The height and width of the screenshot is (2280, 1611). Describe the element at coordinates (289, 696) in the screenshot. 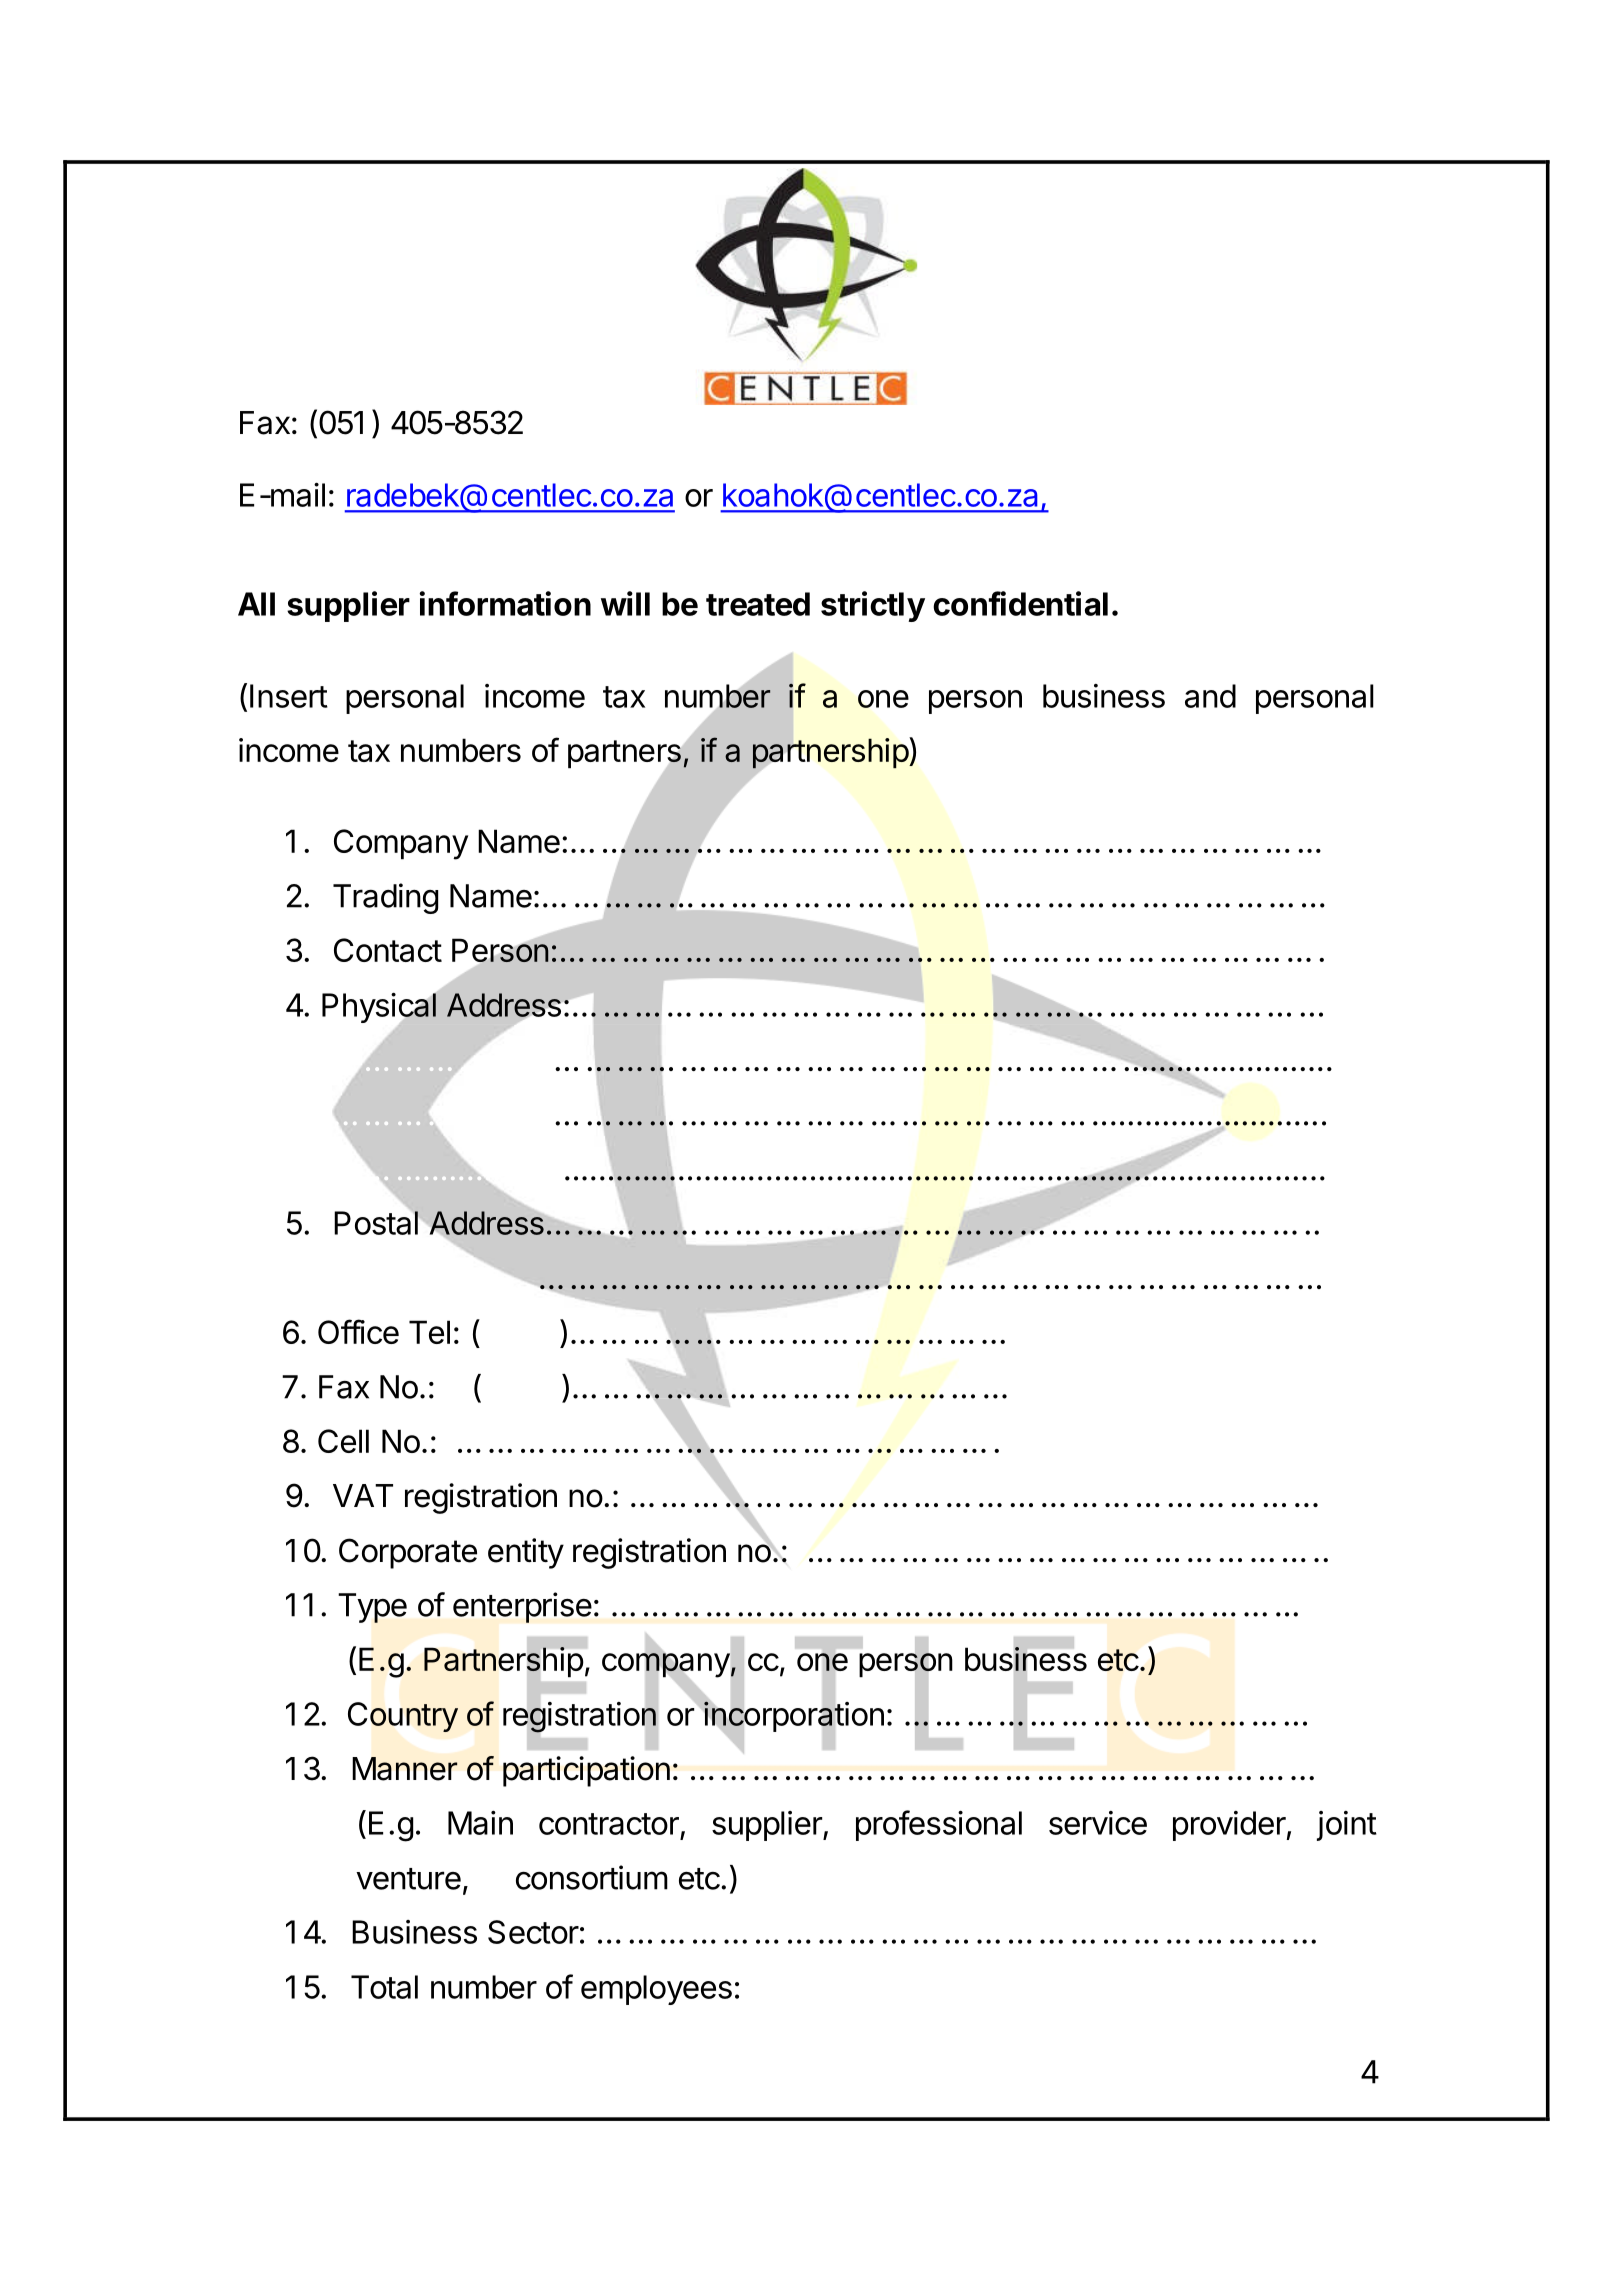

I see `Insert` at that location.
